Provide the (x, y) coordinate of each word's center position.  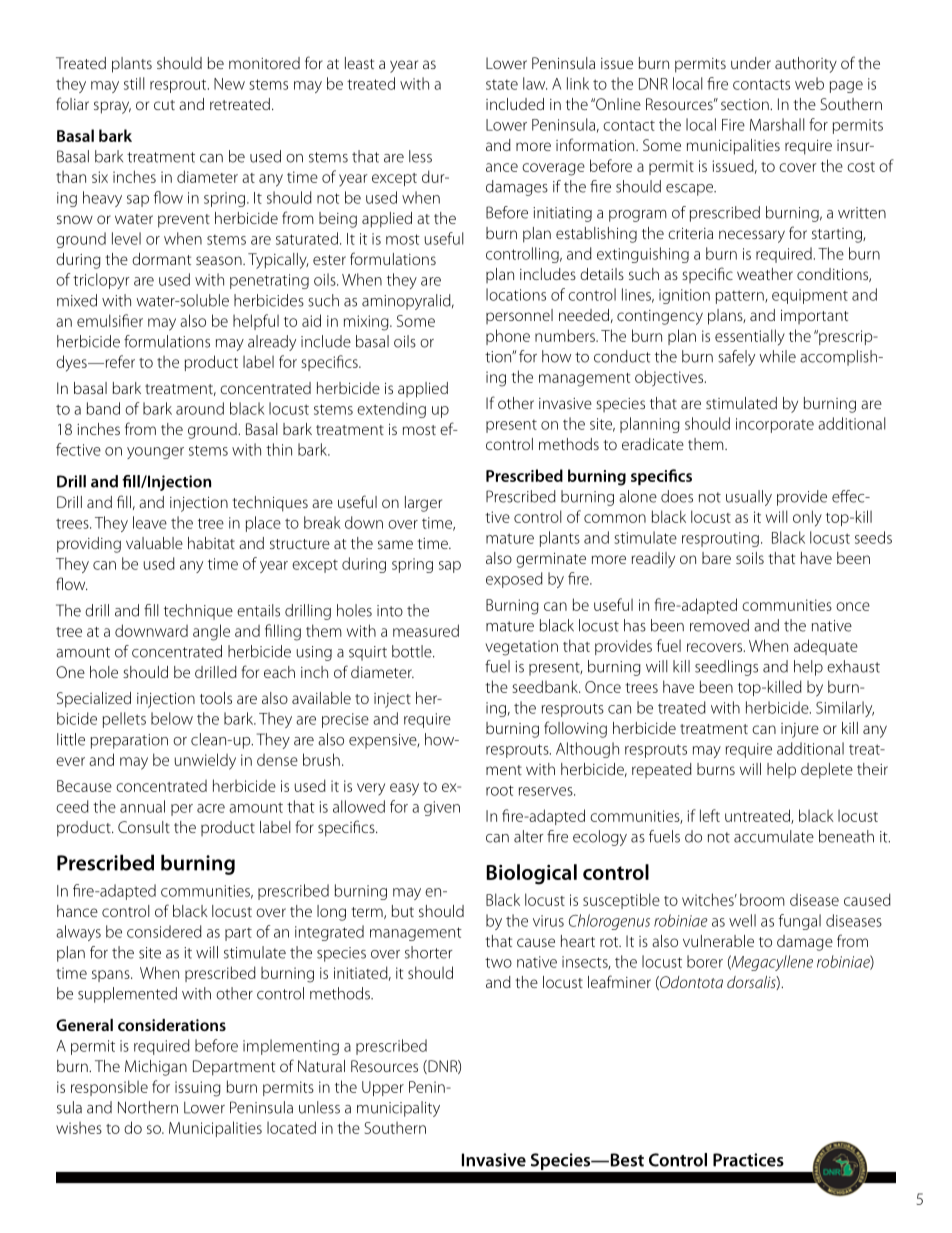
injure (800, 730)
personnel (519, 316)
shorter (429, 952)
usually (749, 498)
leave (150, 522)
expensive (384, 741)
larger (423, 504)
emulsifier (110, 320)
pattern (741, 297)
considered (164, 931)
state (502, 85)
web (809, 83)
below (172, 718)
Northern (148, 1107)
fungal (800, 922)
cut (164, 105)
